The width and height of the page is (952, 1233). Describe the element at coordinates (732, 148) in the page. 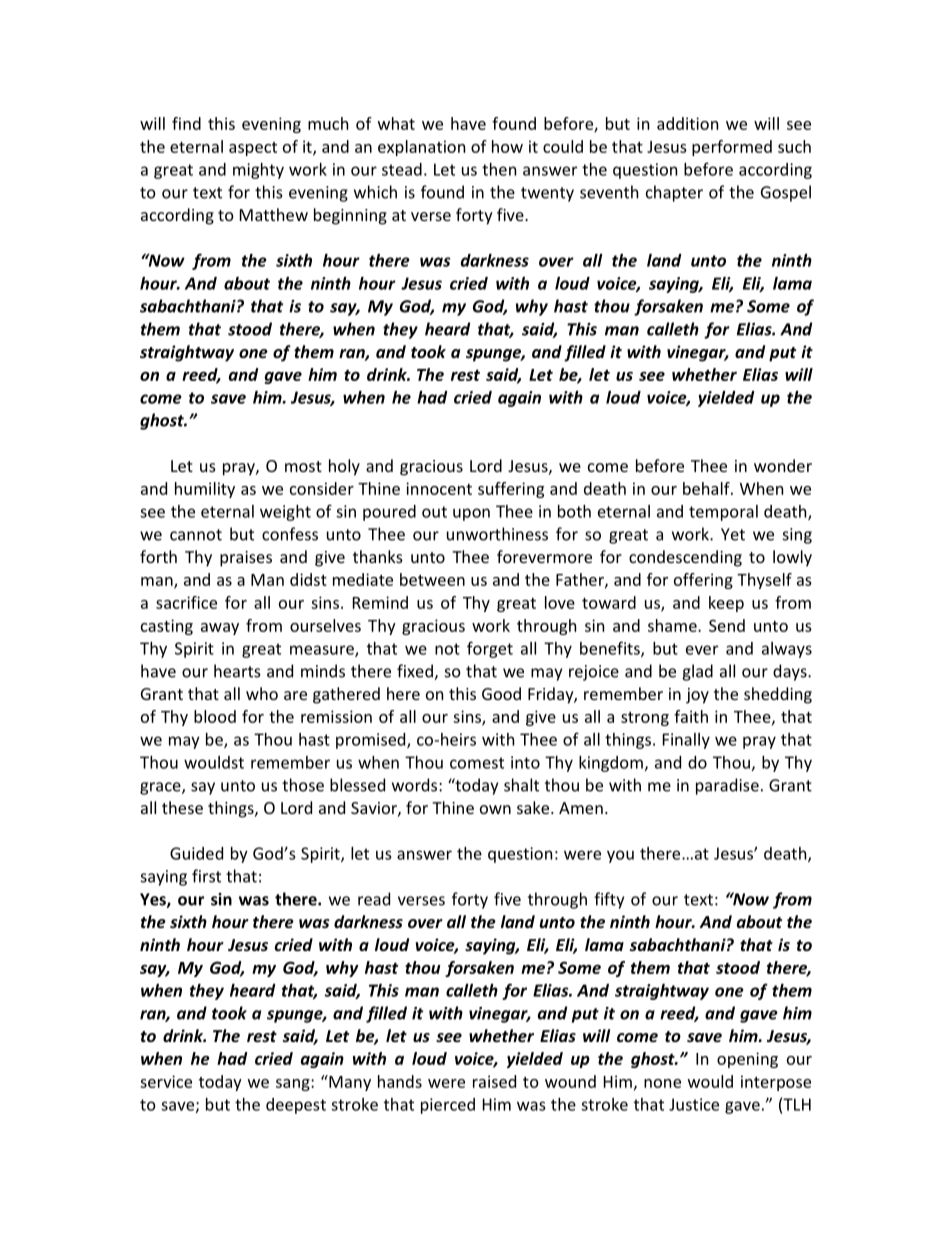

I see `performed` at that location.
